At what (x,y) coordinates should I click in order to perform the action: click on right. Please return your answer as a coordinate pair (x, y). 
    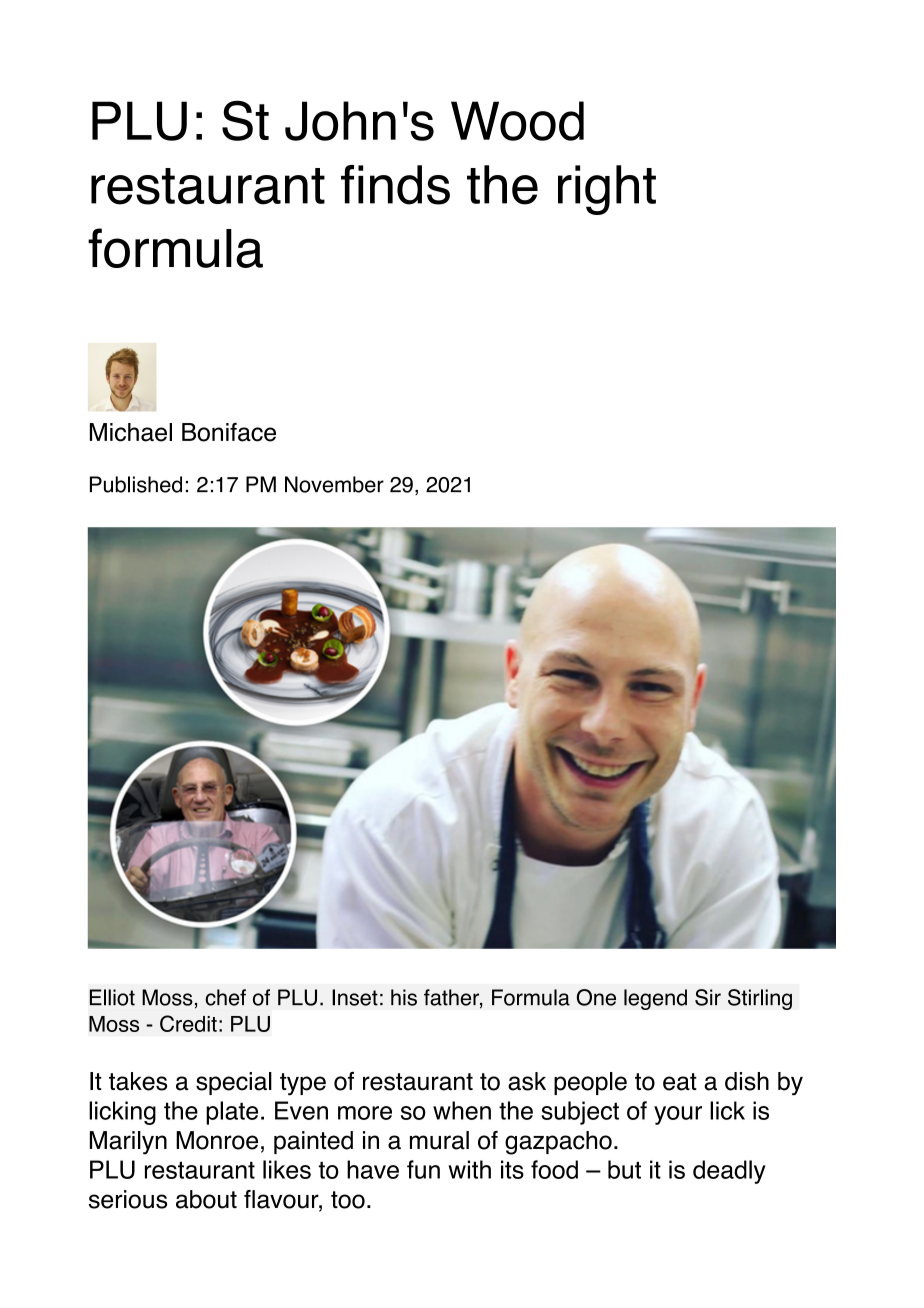
    Looking at the image, I should click on (607, 190).
